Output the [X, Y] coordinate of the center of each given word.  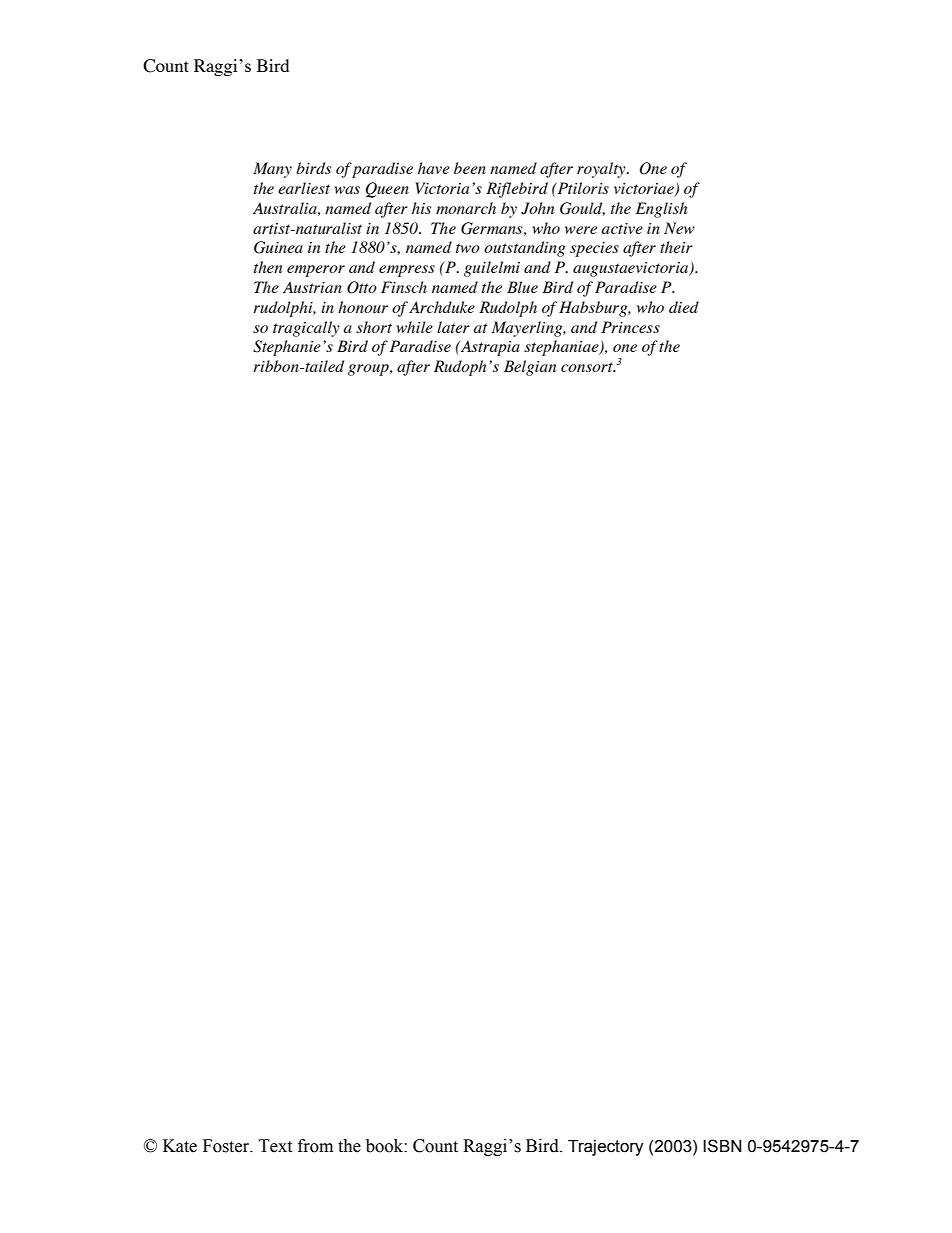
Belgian [530, 368]
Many [272, 170]
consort [588, 367]
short [374, 327]
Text [275, 1146]
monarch [466, 208]
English [661, 210]
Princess [630, 327]
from [315, 1146]
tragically [306, 329]
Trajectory [606, 1148]
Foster [227, 1146]
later [453, 327]
